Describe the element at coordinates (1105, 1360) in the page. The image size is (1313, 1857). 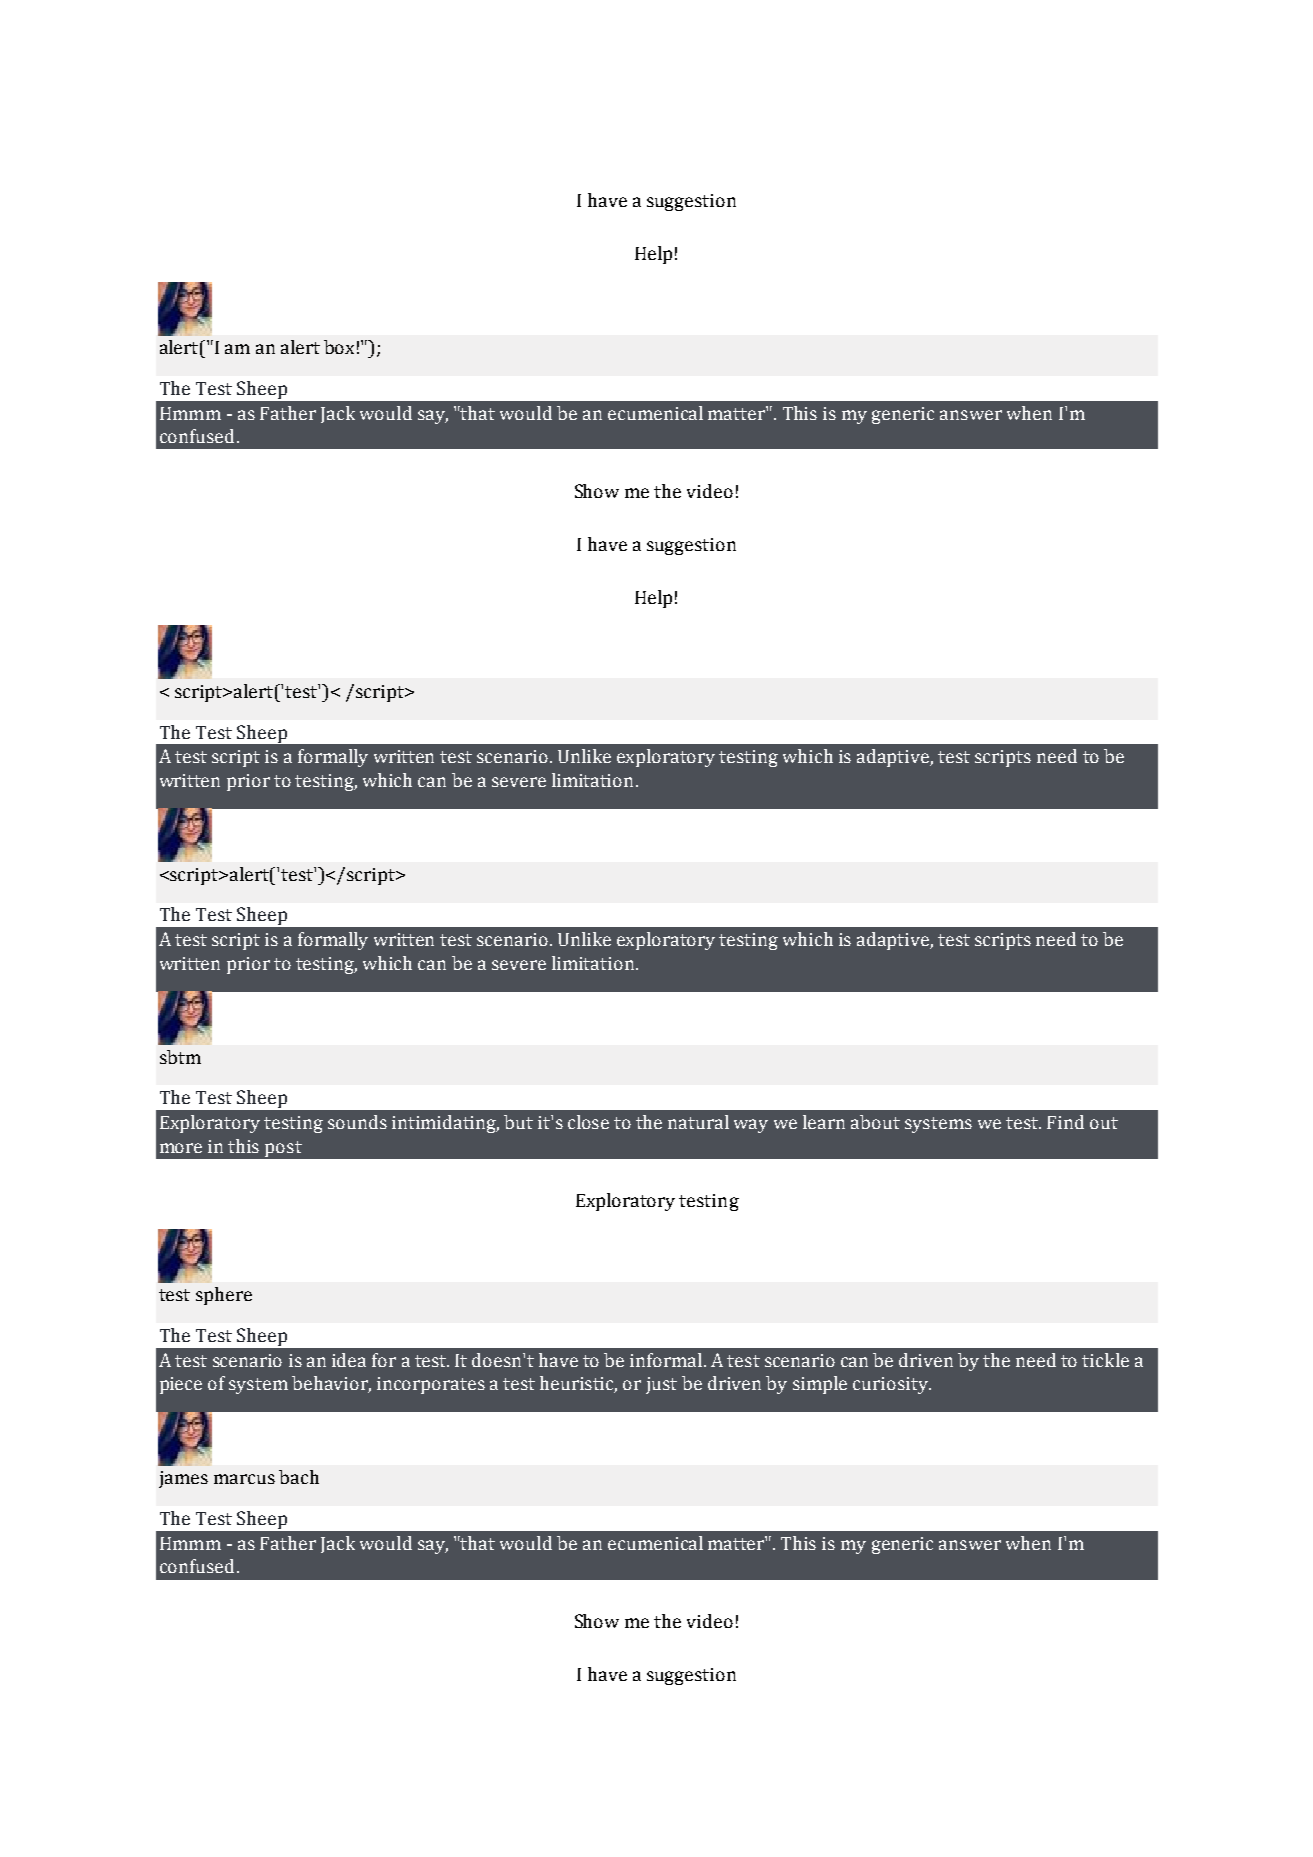
I see `tickle` at that location.
